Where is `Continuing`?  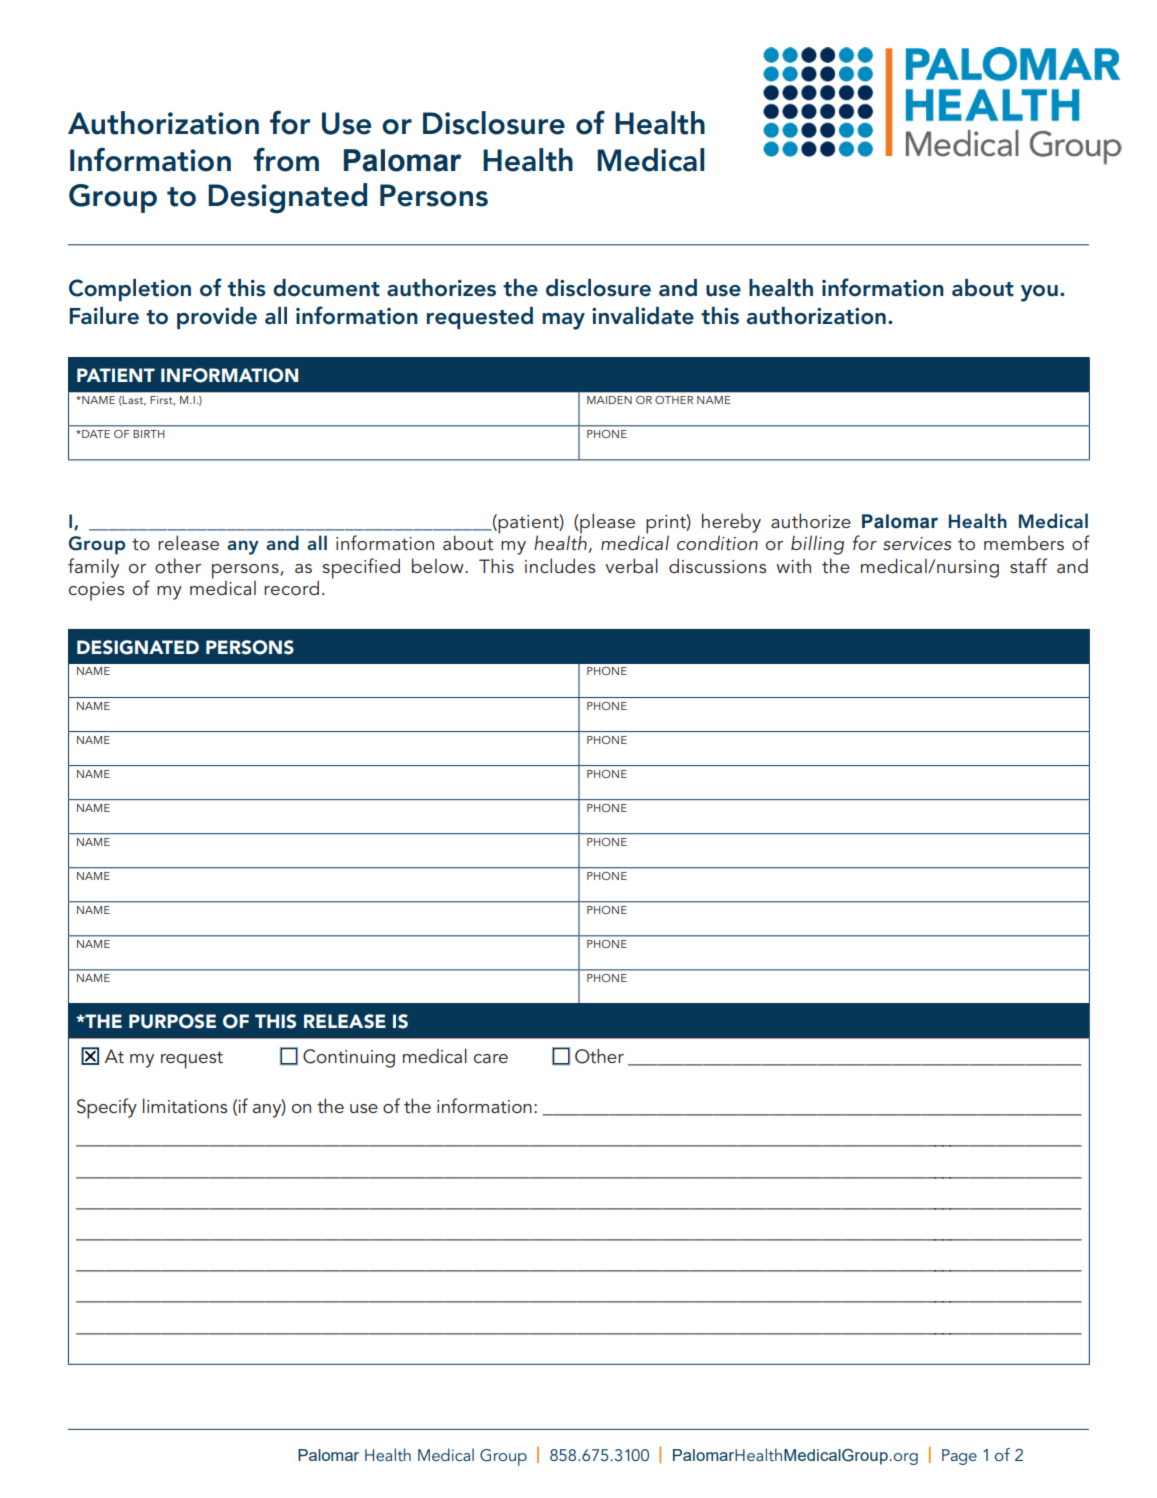
Continuing is located at coordinates (349, 1058).
